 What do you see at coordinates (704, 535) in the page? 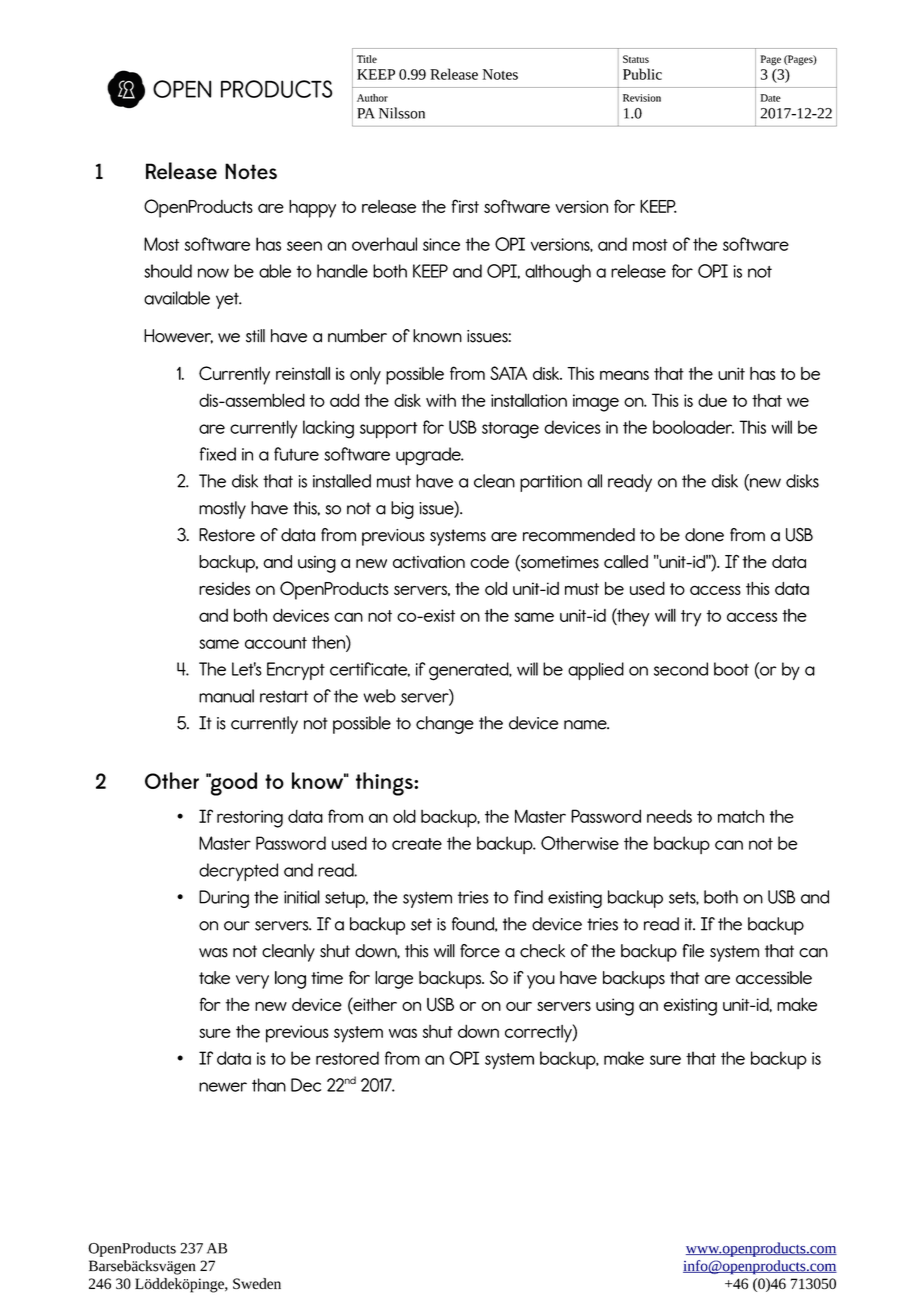
I see `done` at bounding box center [704, 535].
